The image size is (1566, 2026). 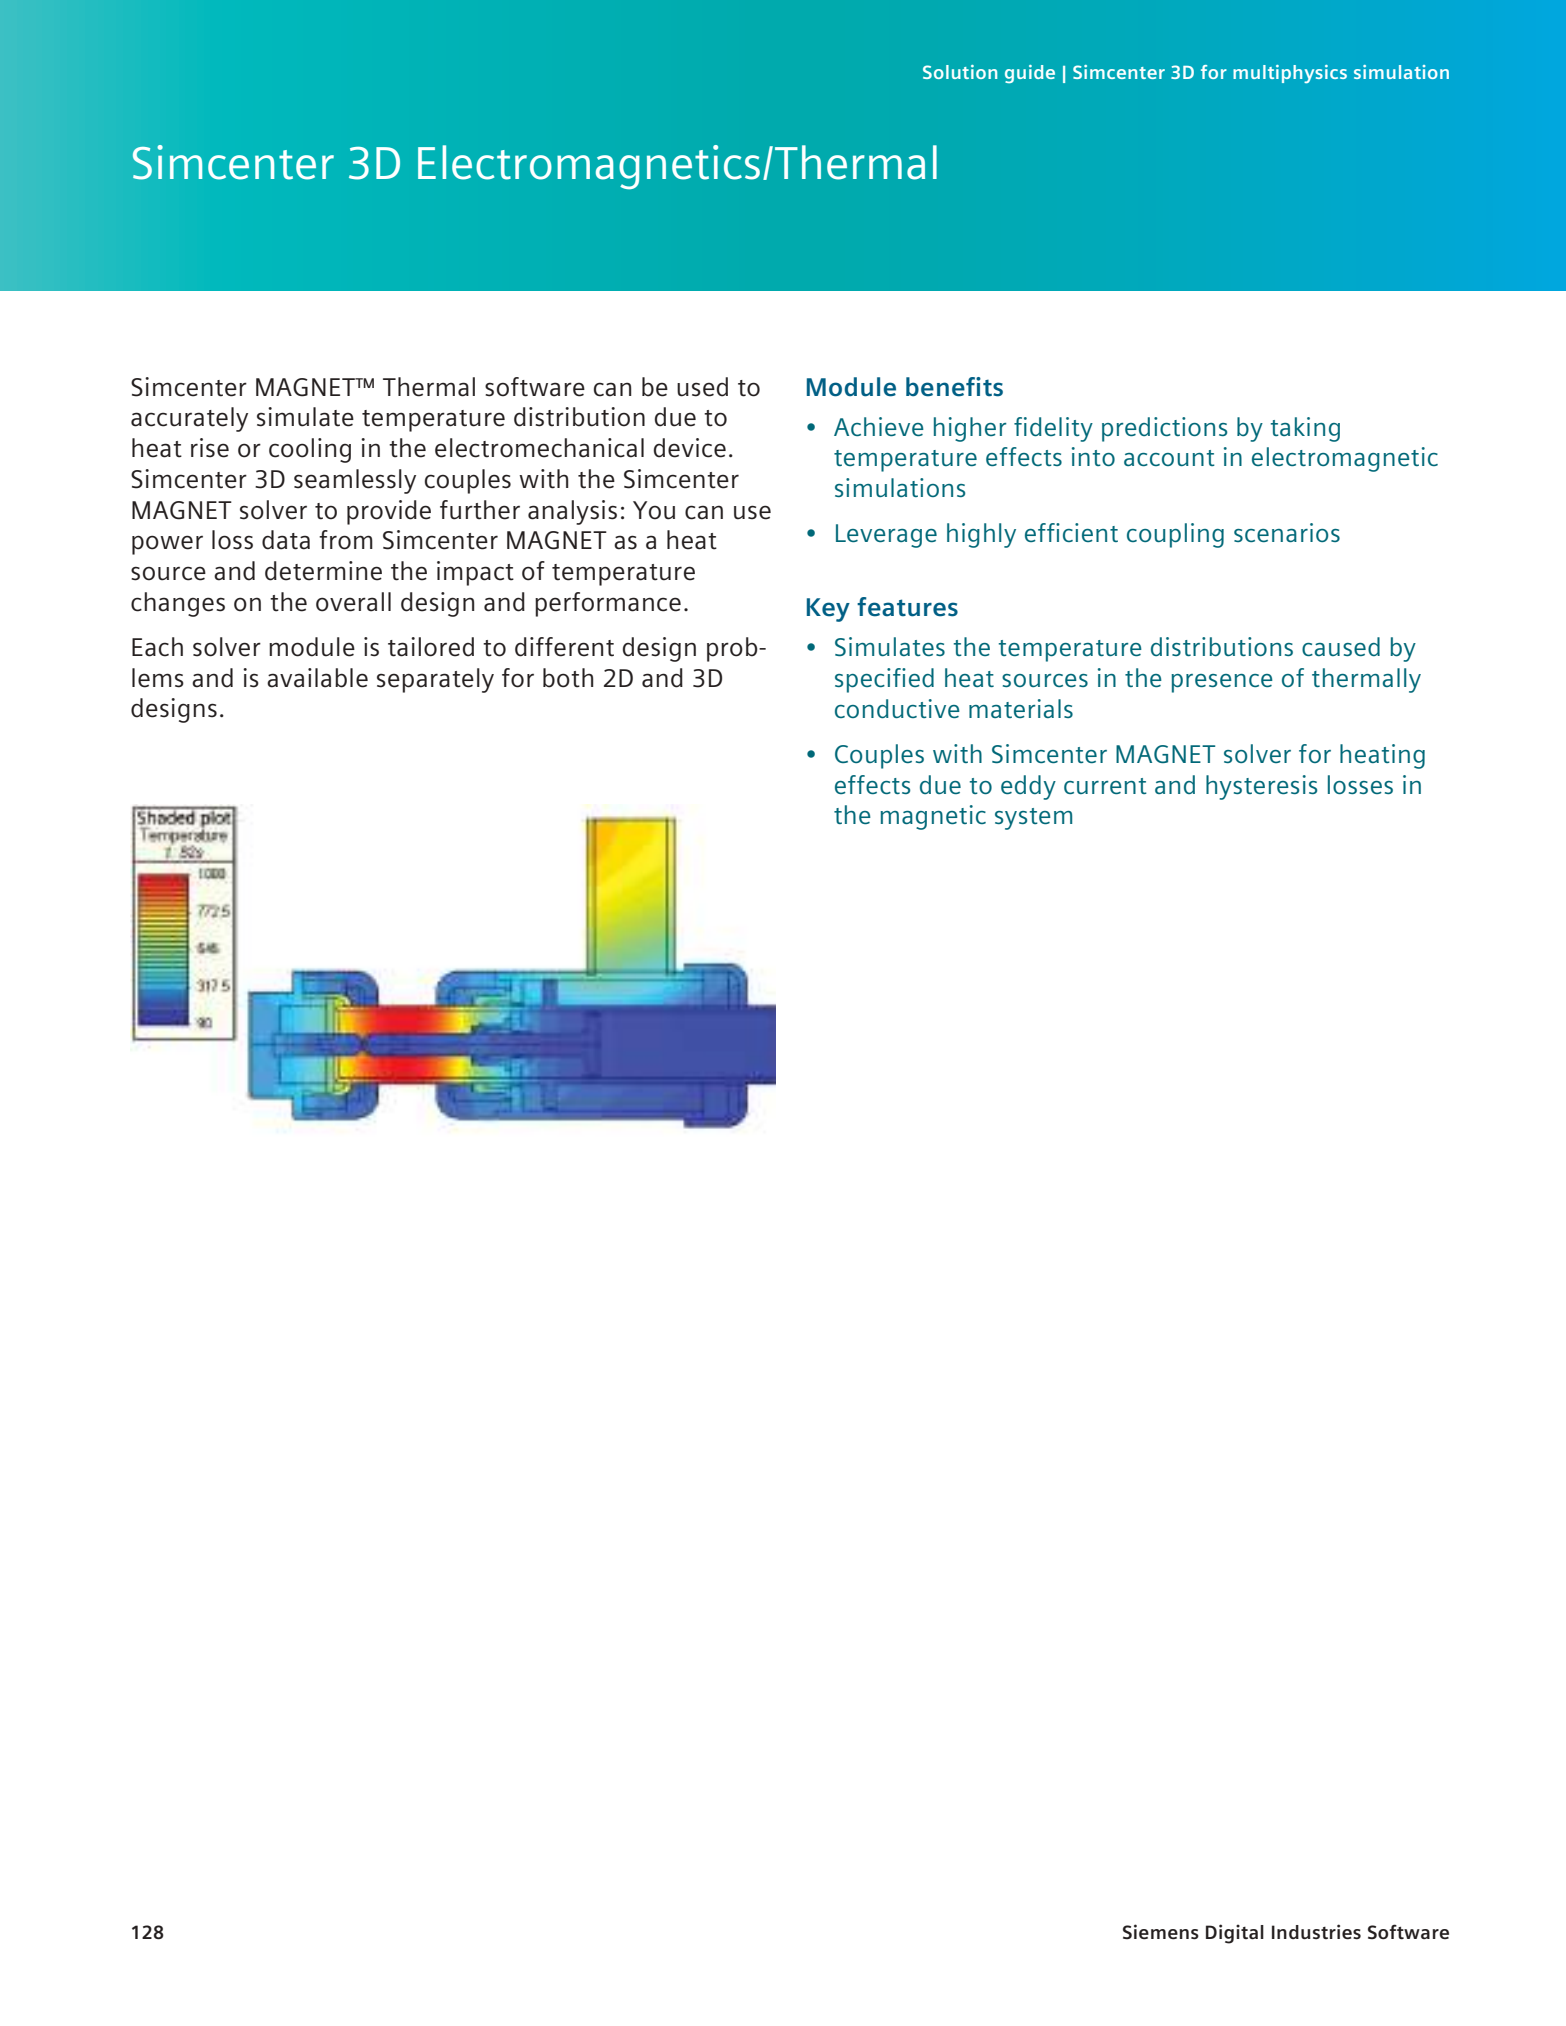 I want to click on guide, so click(x=1030, y=74).
